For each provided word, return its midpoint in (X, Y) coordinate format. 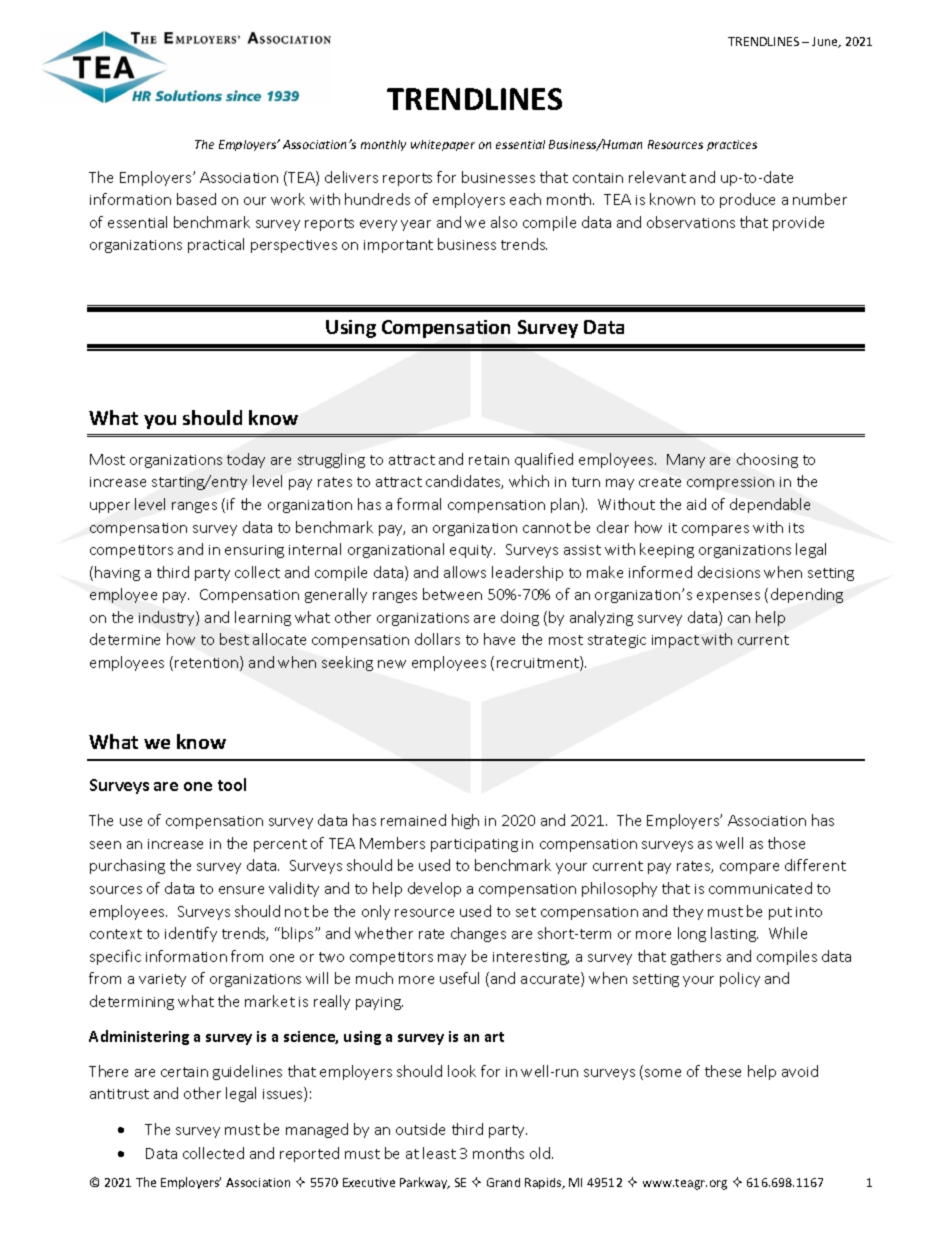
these (723, 1071)
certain (184, 1072)
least (439, 1153)
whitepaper (443, 145)
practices (732, 145)
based (196, 199)
